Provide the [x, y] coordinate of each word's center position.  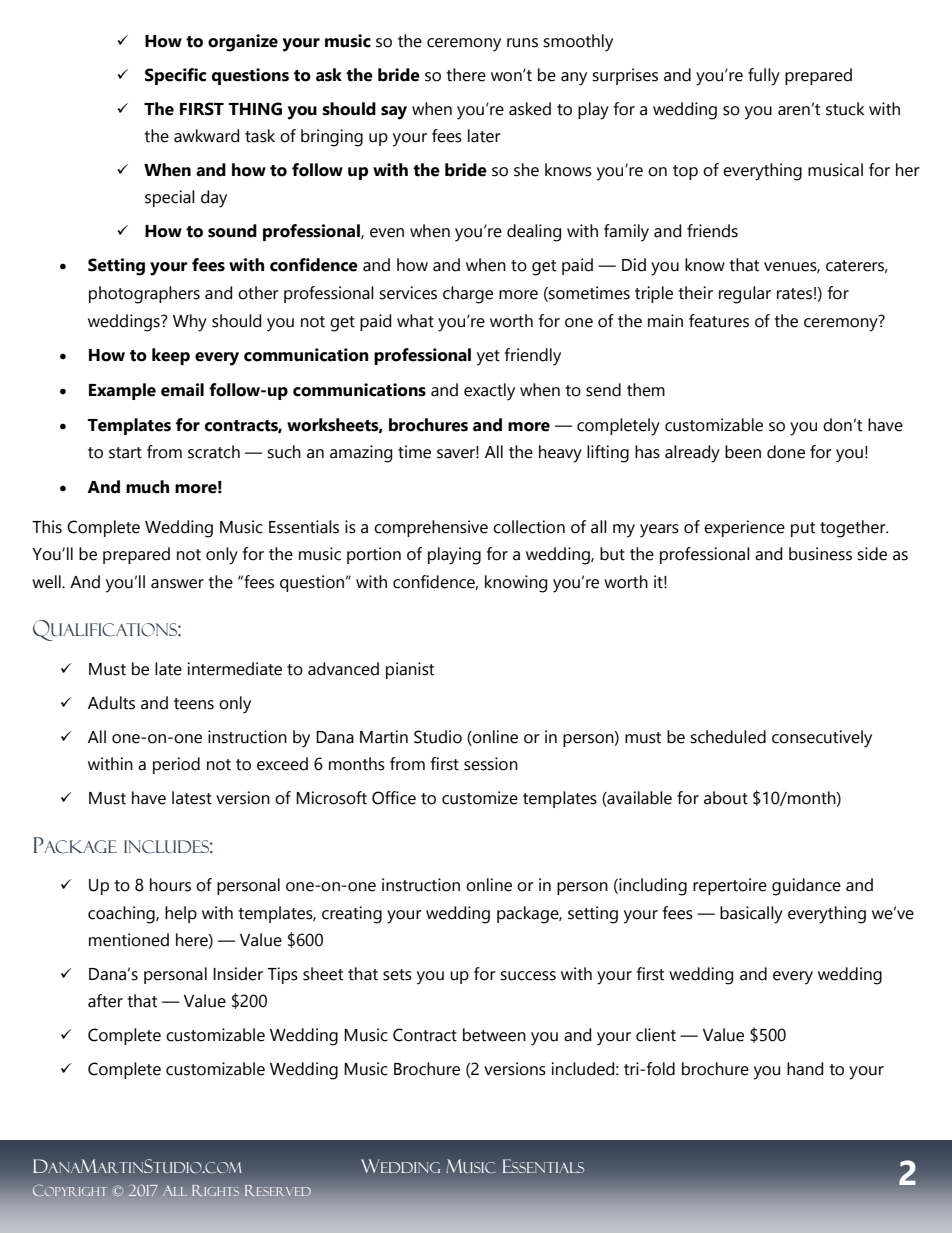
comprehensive [431, 528]
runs [522, 43]
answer [177, 584]
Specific [175, 76]
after [105, 1001]
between [494, 1035]
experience [744, 528]
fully [764, 77]
